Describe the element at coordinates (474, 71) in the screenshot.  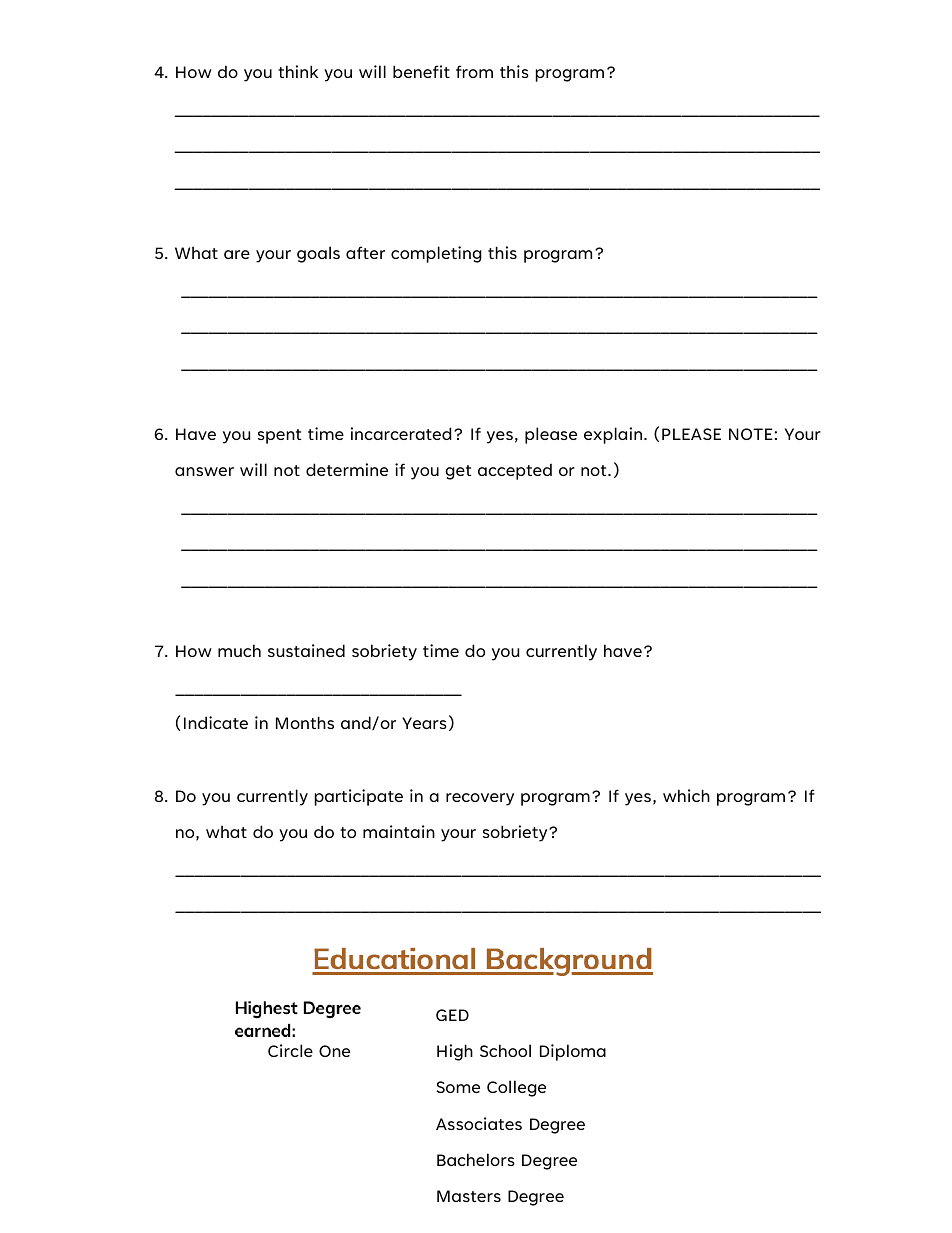
I see `from` at that location.
